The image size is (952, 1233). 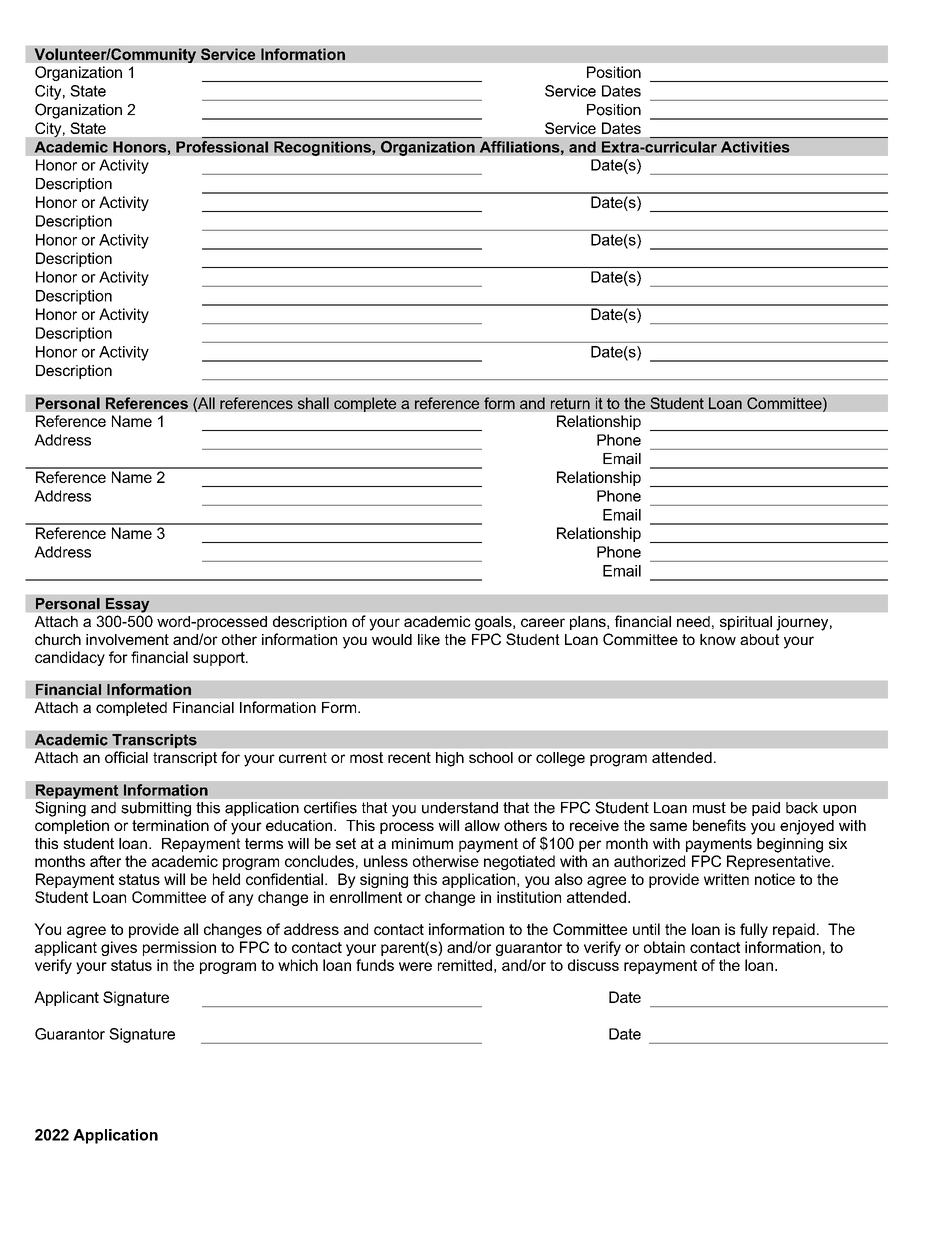 I want to click on like, so click(x=429, y=639).
